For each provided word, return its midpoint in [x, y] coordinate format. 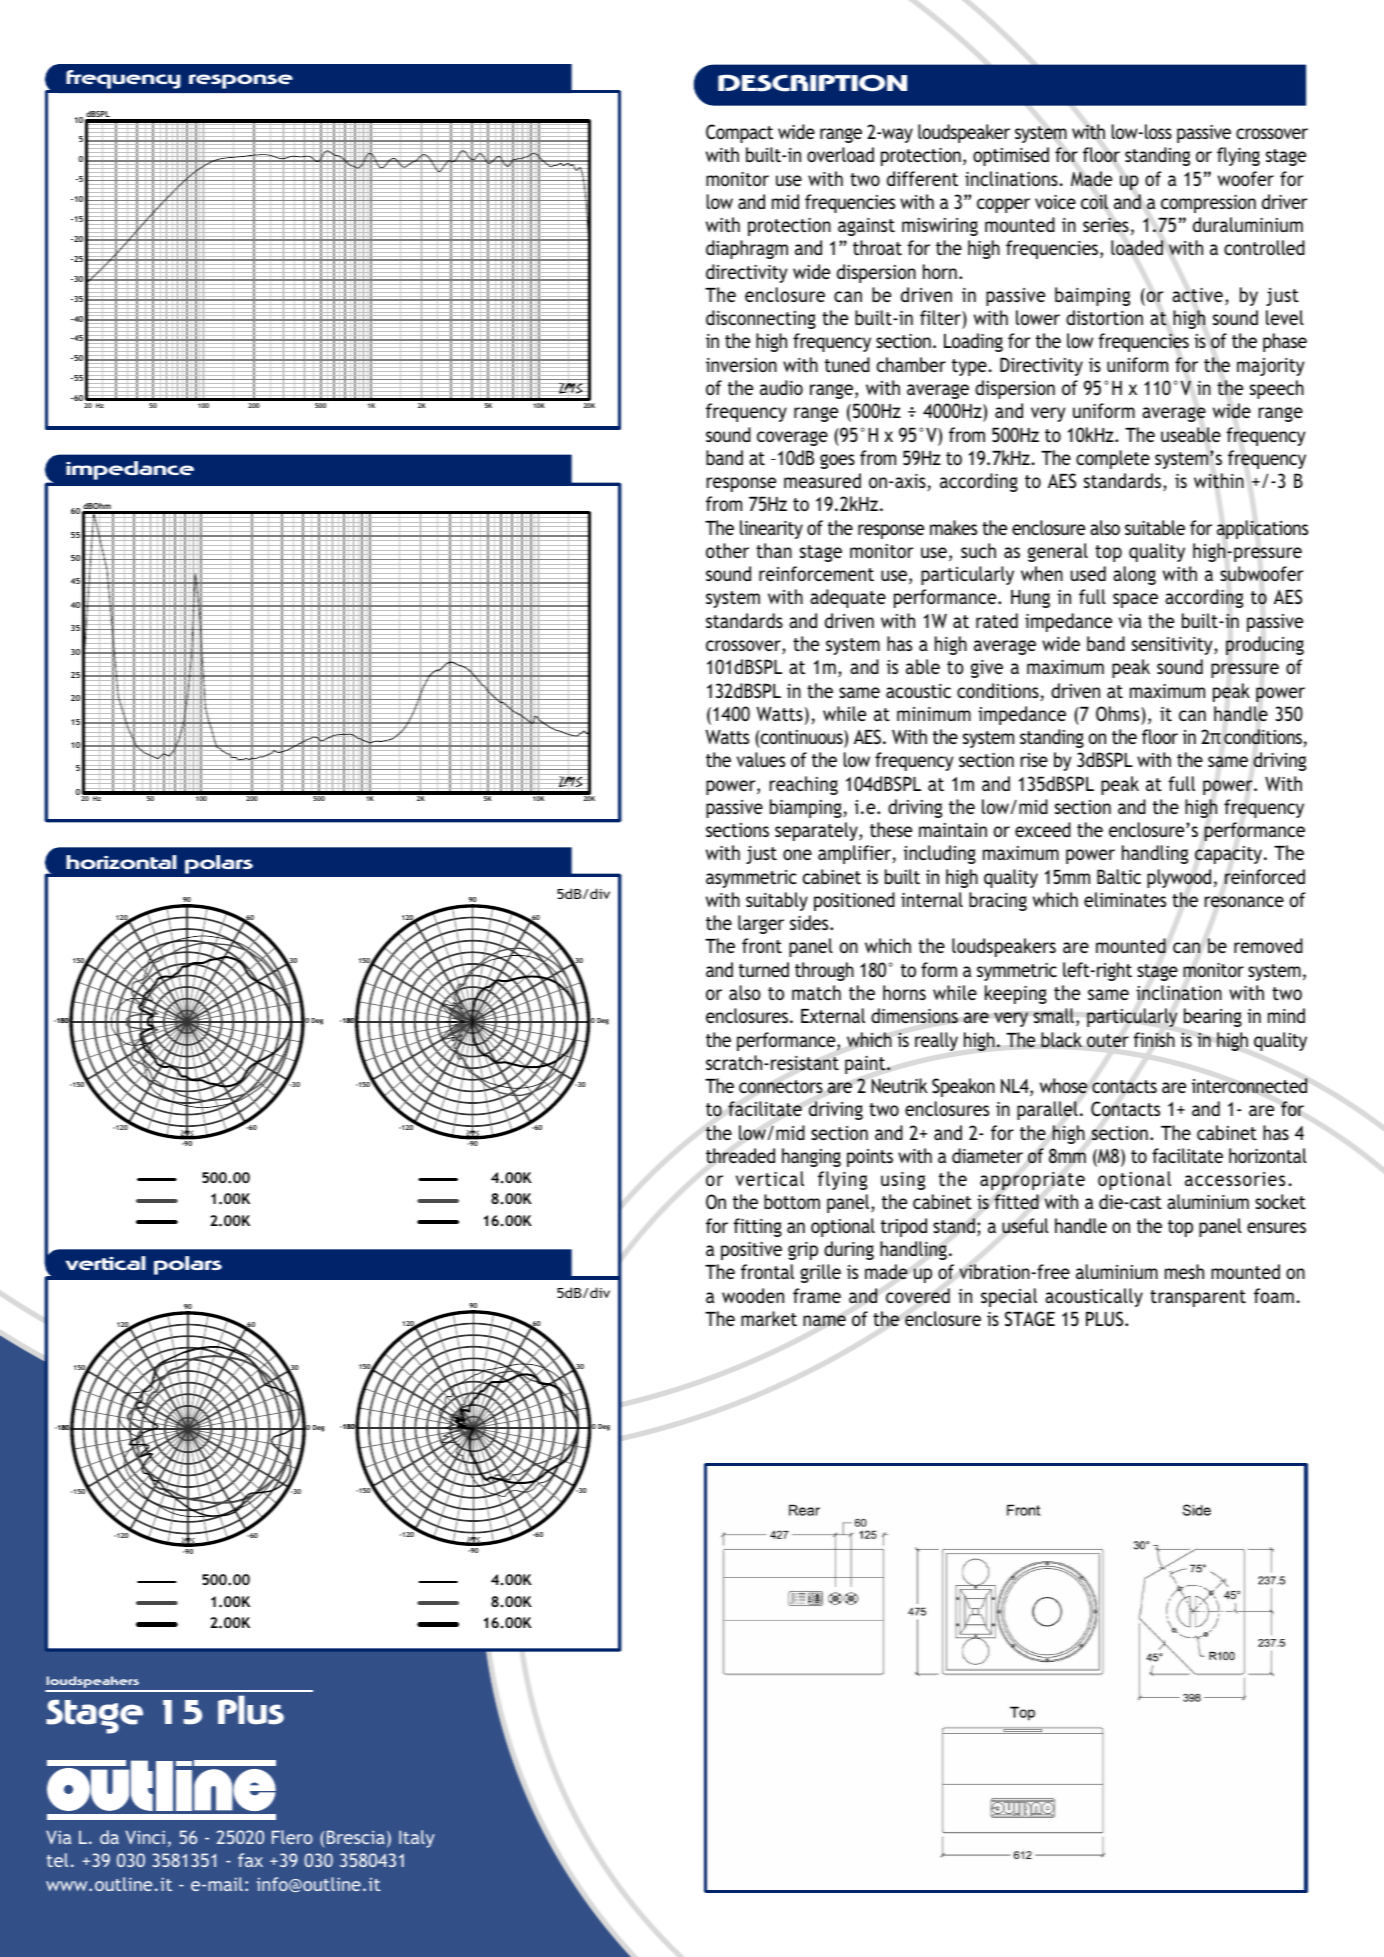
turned [764, 969]
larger [761, 924]
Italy [417, 1839]
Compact [739, 133]
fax [250, 1860]
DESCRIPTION [812, 83]
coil [1094, 202]
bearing [1213, 1017]
